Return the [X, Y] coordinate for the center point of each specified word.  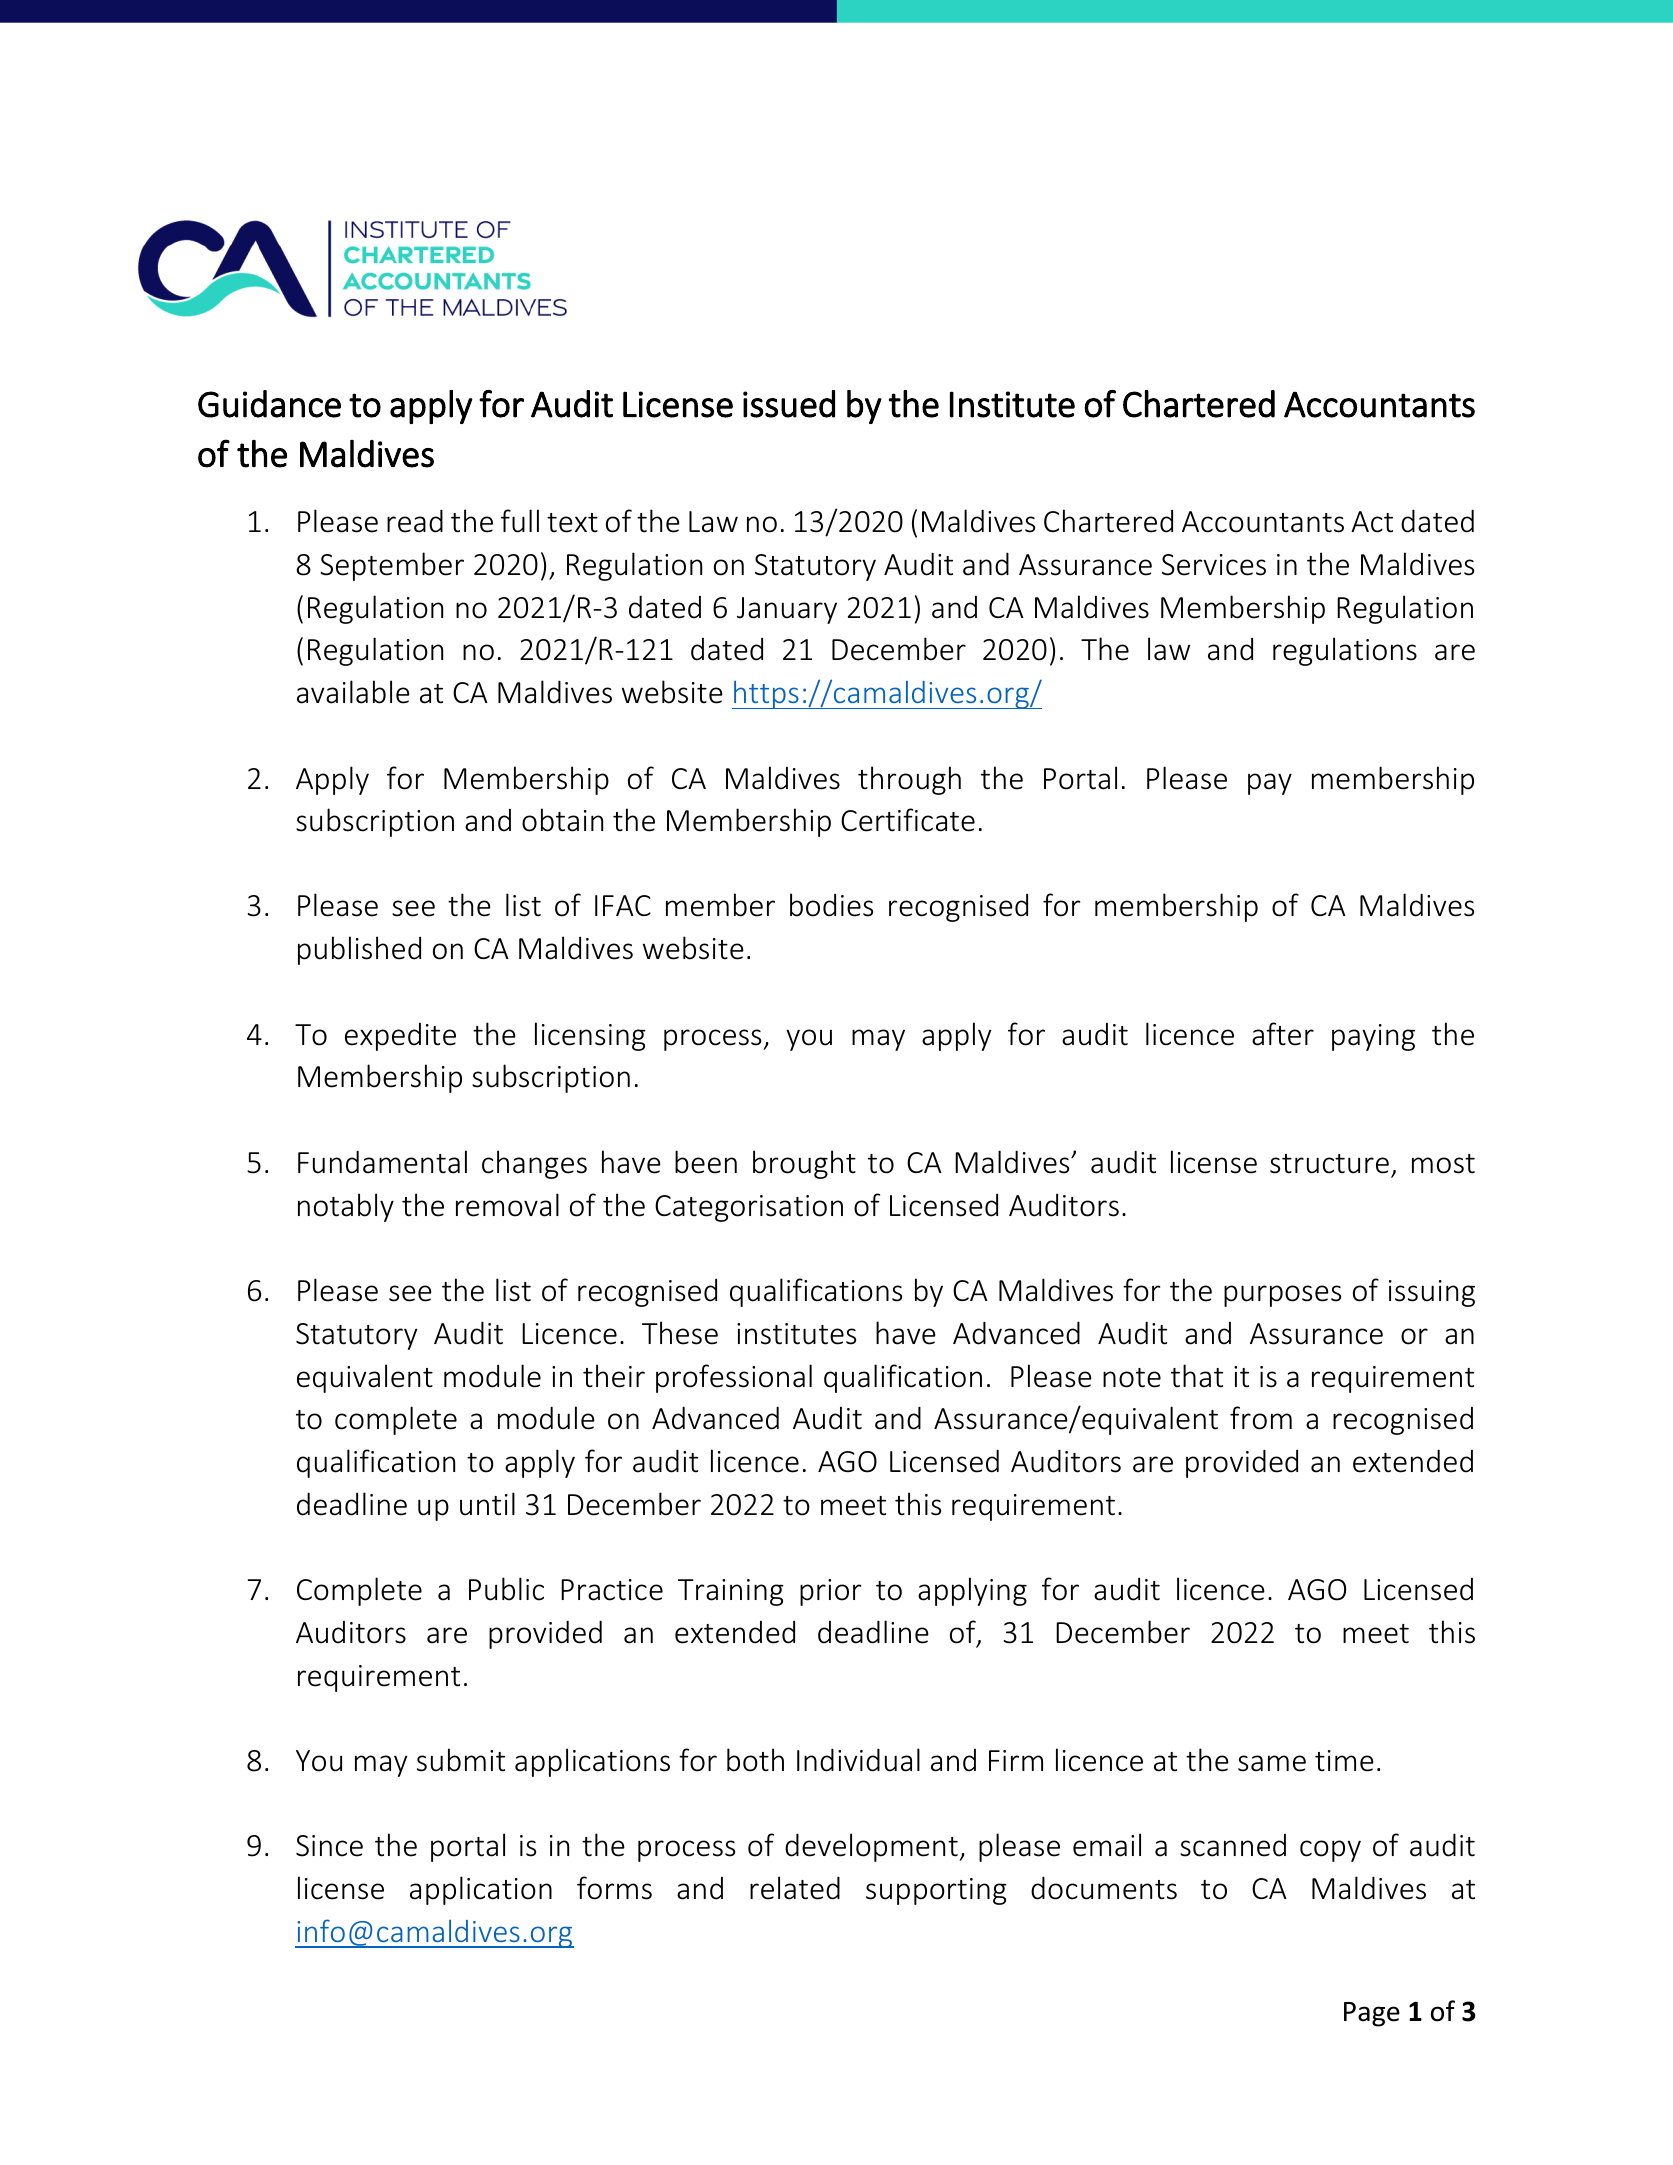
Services [1214, 565]
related [795, 1888]
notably [346, 1207]
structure [1329, 1164]
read [415, 521]
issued [789, 404]
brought [804, 1164]
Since [329, 1846]
